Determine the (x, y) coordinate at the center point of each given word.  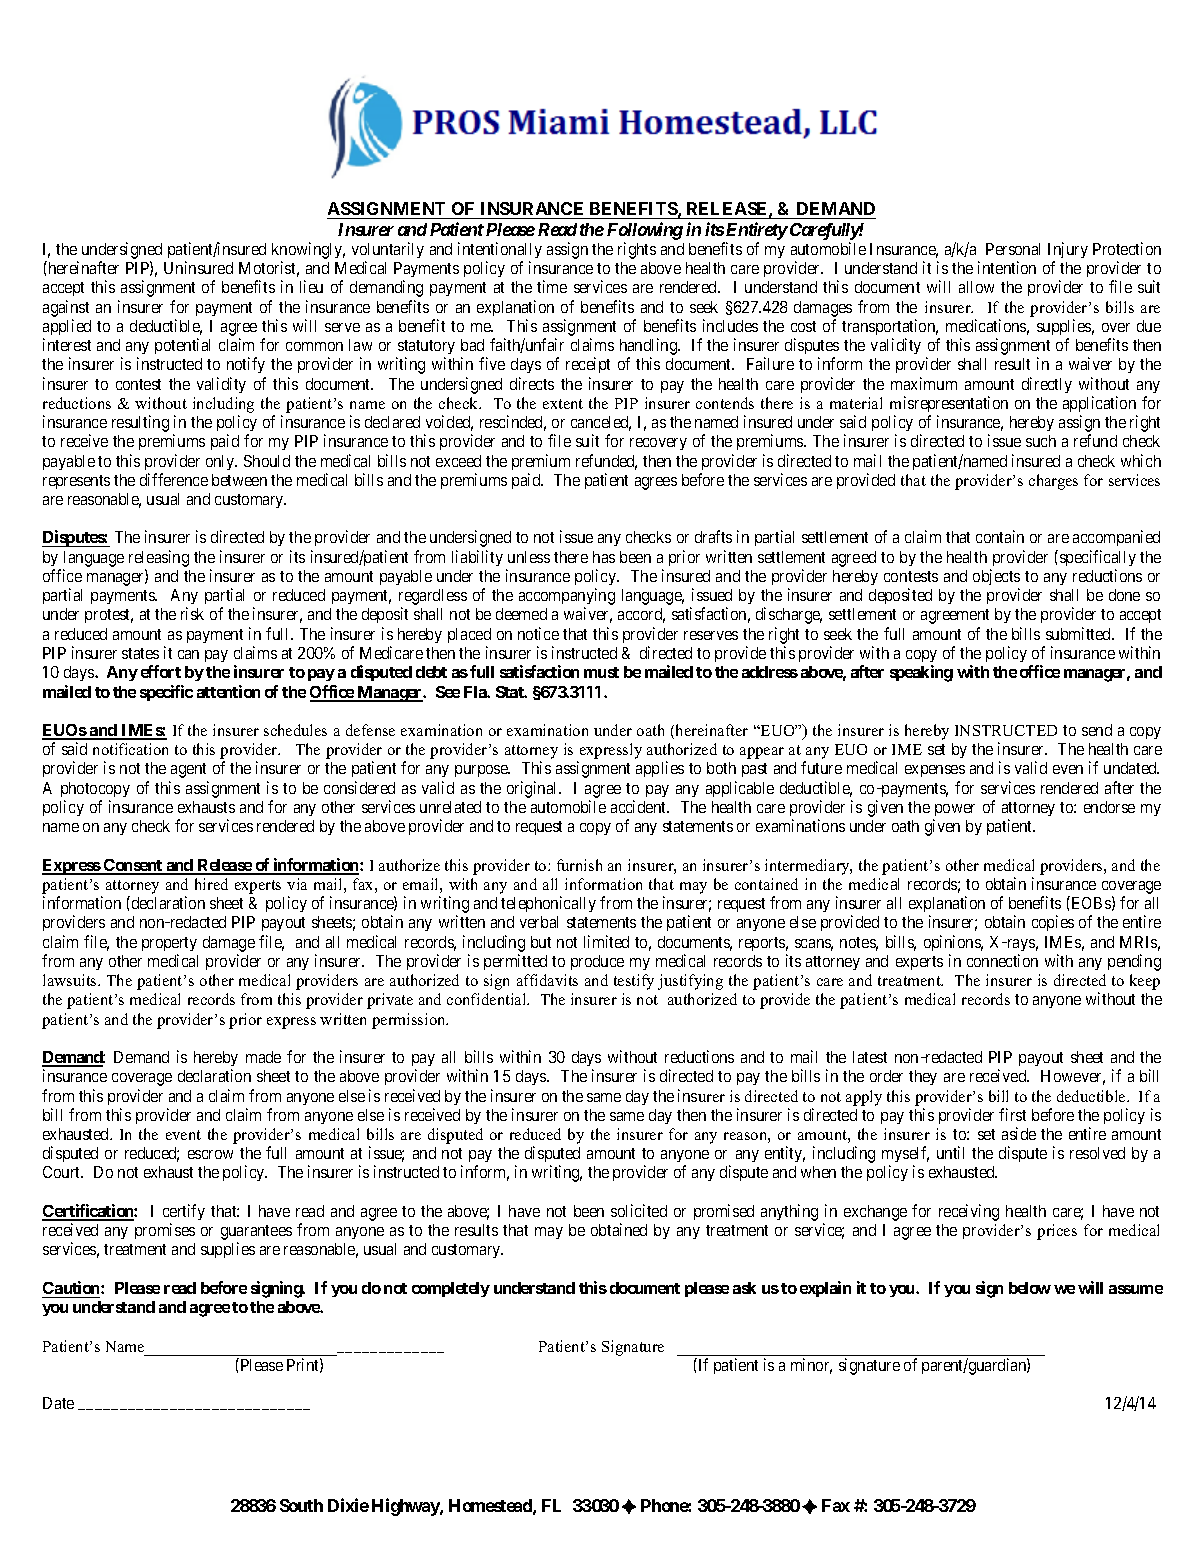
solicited (639, 1210)
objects (996, 577)
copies (1053, 923)
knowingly (308, 250)
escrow (210, 1154)
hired (211, 884)
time (552, 286)
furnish (579, 865)
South (301, 1505)
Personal (1013, 249)
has (604, 557)
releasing (159, 558)
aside (1019, 1133)
